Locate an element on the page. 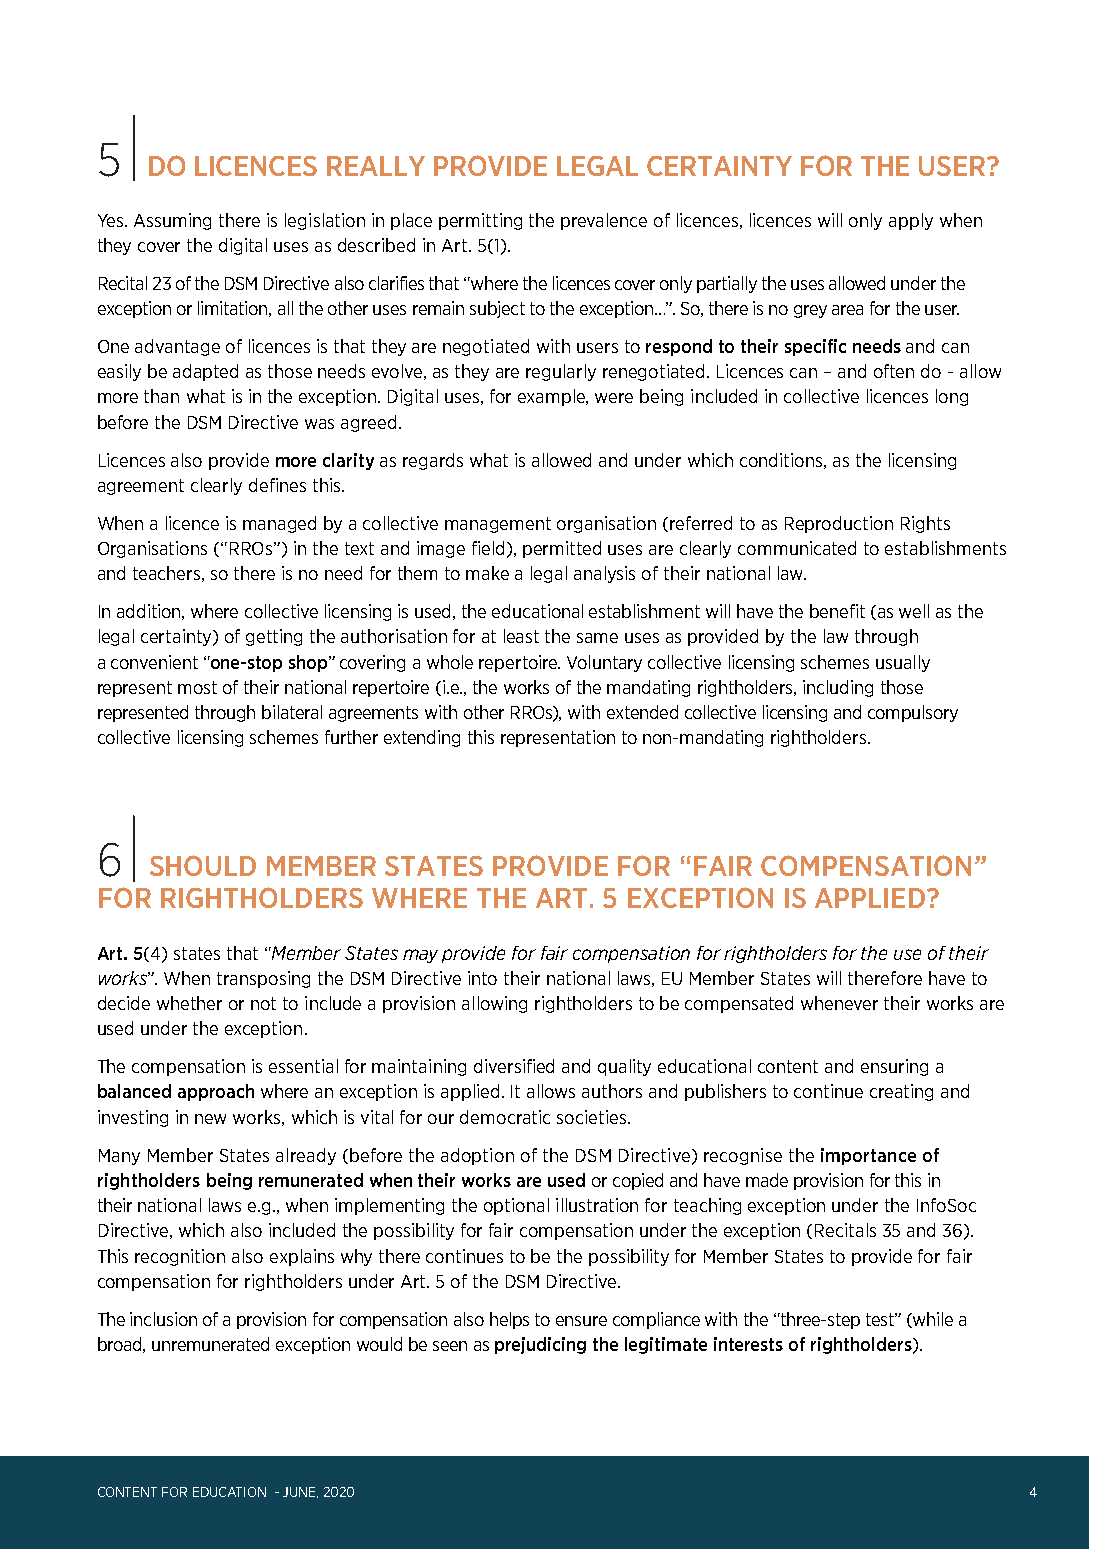 The image size is (1104, 1549). compensated is located at coordinates (739, 1004).
